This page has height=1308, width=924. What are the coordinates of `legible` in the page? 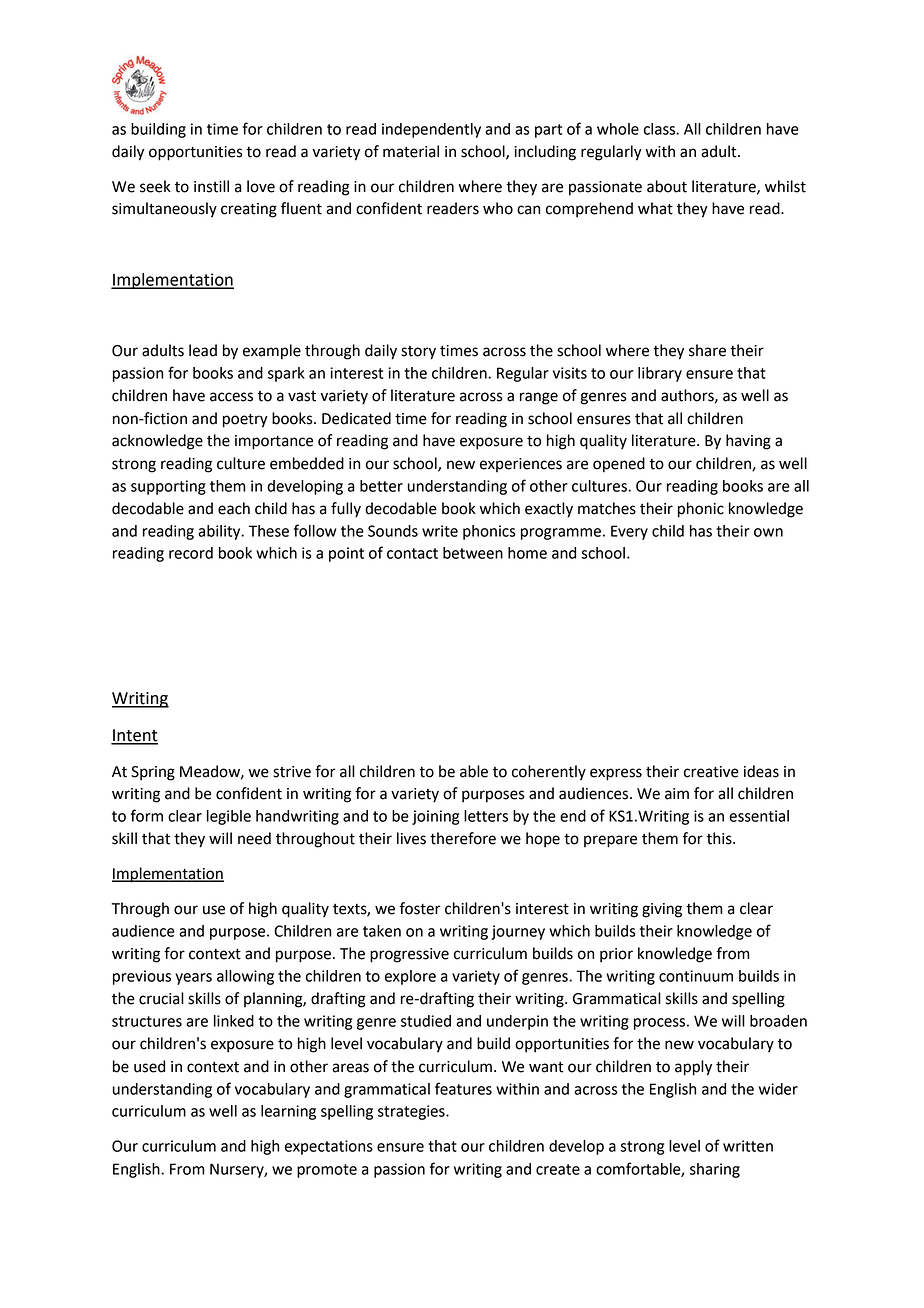 It's located at (229, 817).
